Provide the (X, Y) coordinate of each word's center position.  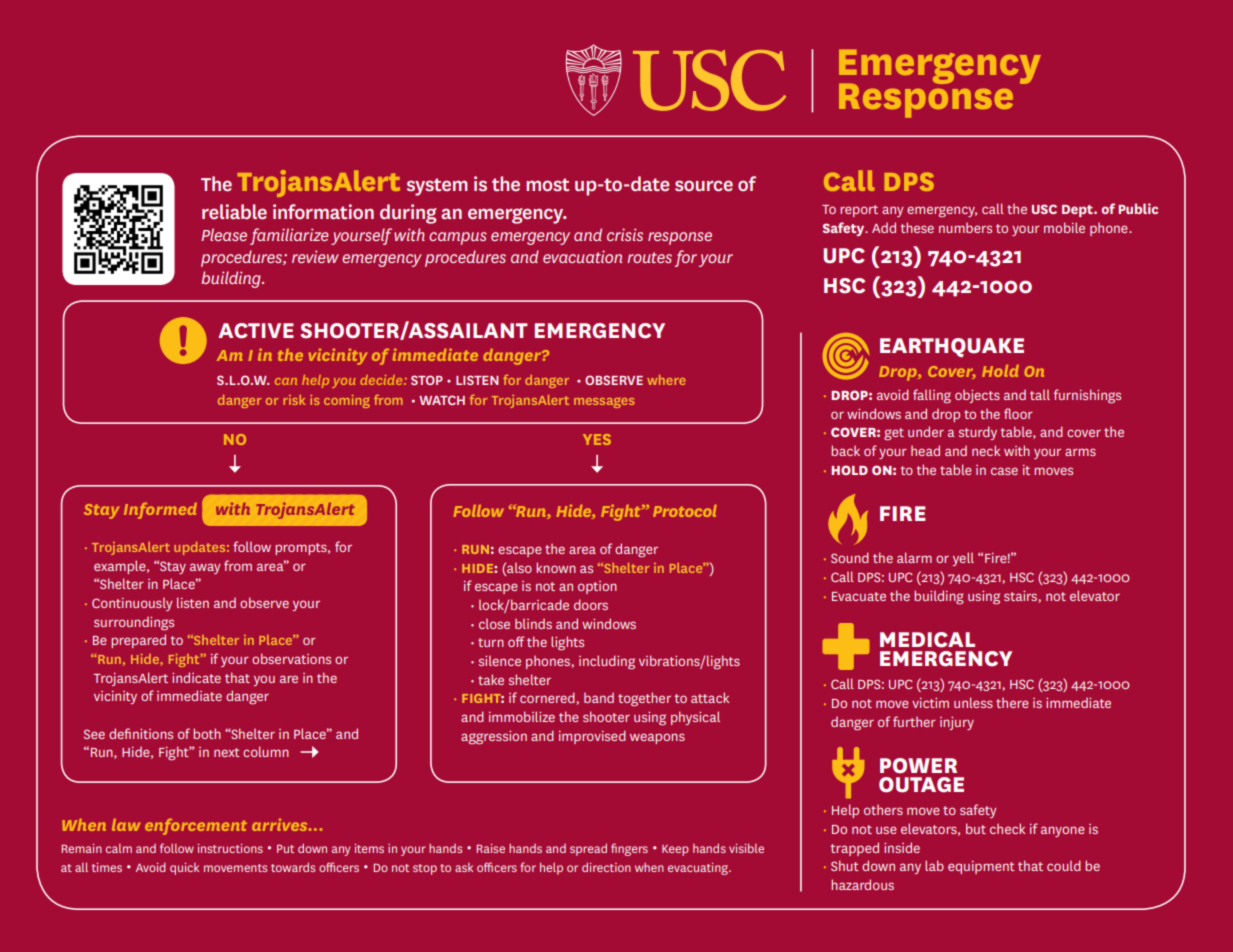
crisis (625, 234)
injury (957, 723)
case (1004, 471)
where (666, 380)
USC (1044, 209)
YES (597, 439)
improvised (592, 737)
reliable (234, 211)
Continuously (132, 604)
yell (963, 559)
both (207, 733)
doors (591, 604)
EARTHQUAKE (952, 347)
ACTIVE (256, 331)
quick (184, 869)
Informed (160, 511)
